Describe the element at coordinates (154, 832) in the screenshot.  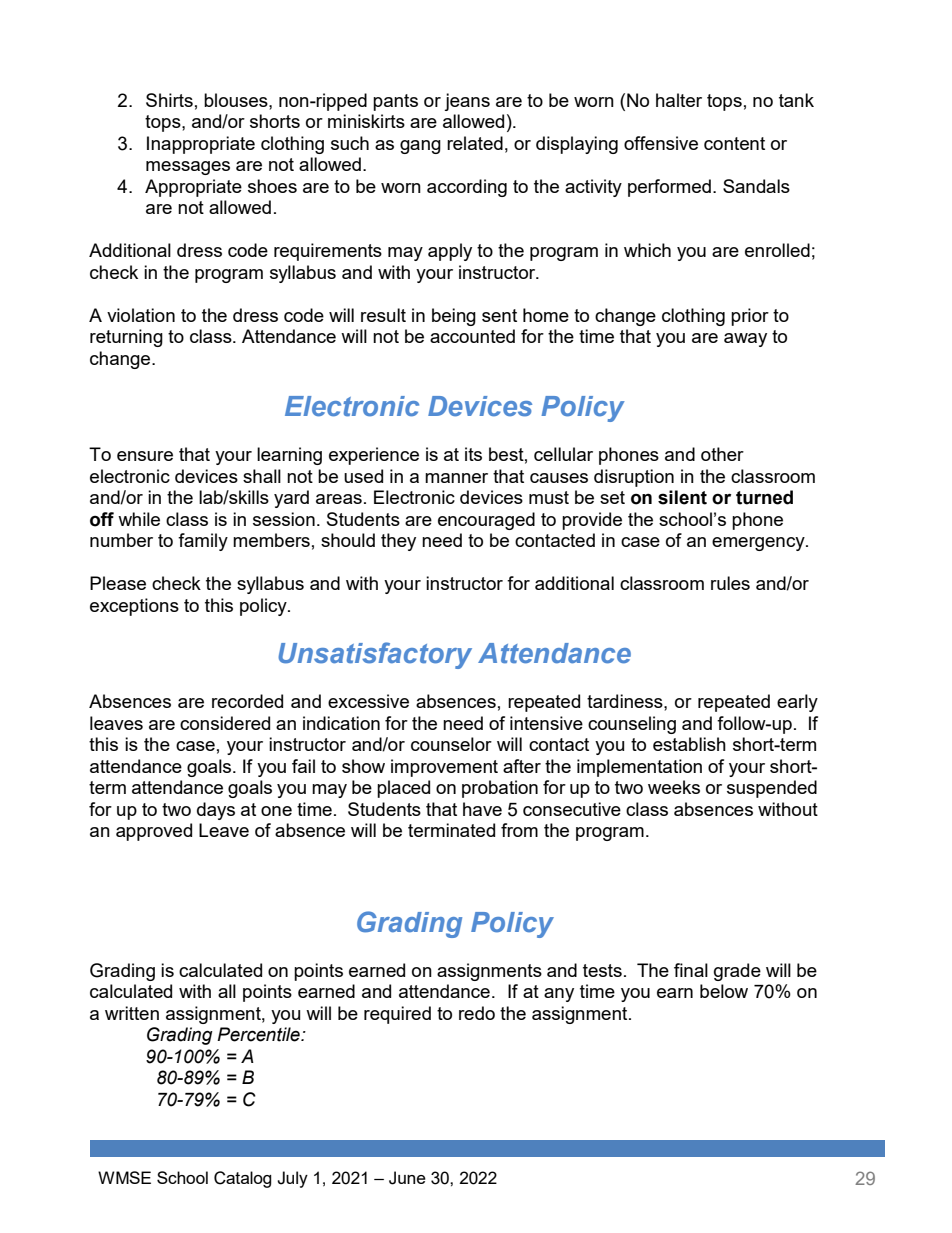
I see `approved` at that location.
